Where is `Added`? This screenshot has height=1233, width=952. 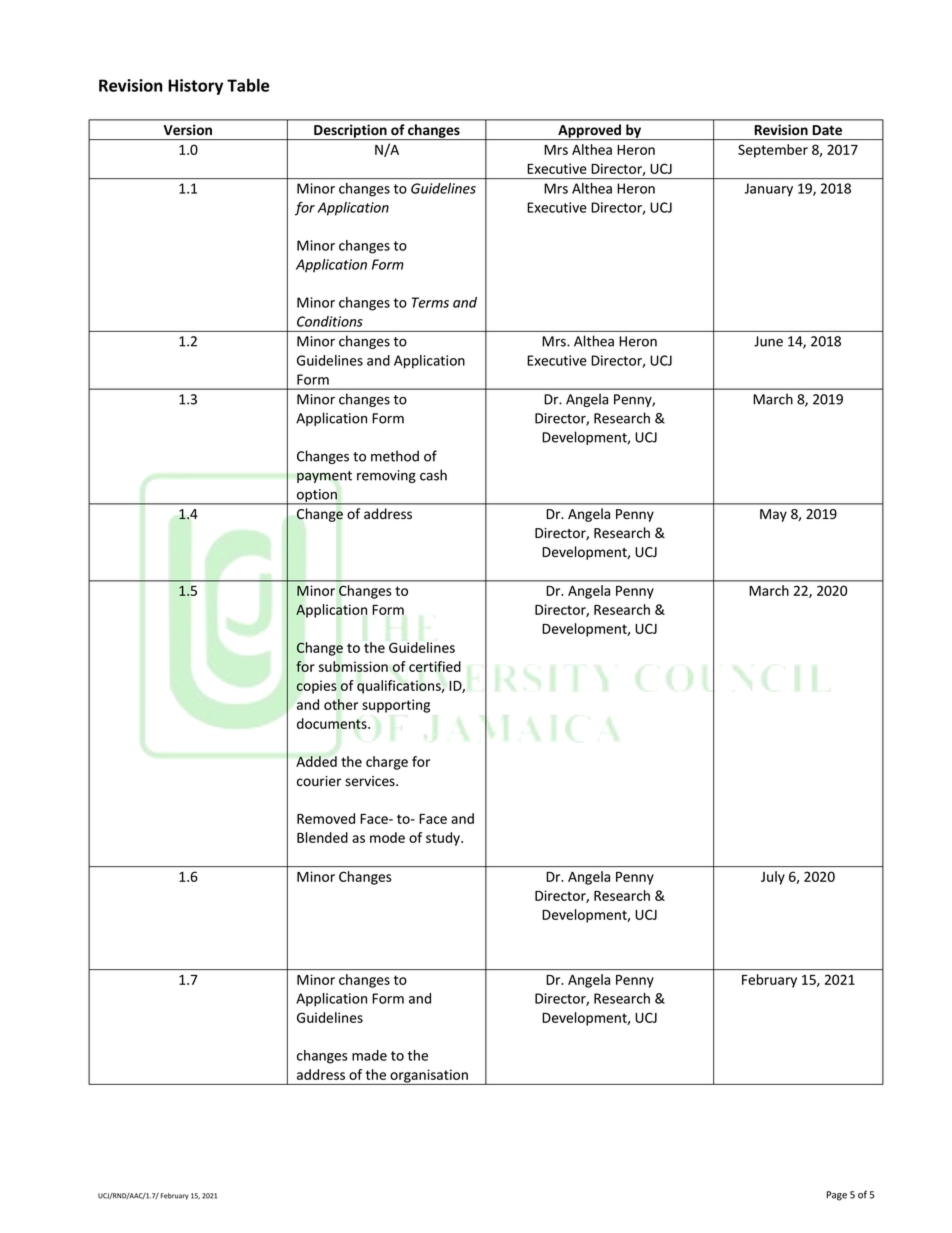
Added is located at coordinates (316, 761).
